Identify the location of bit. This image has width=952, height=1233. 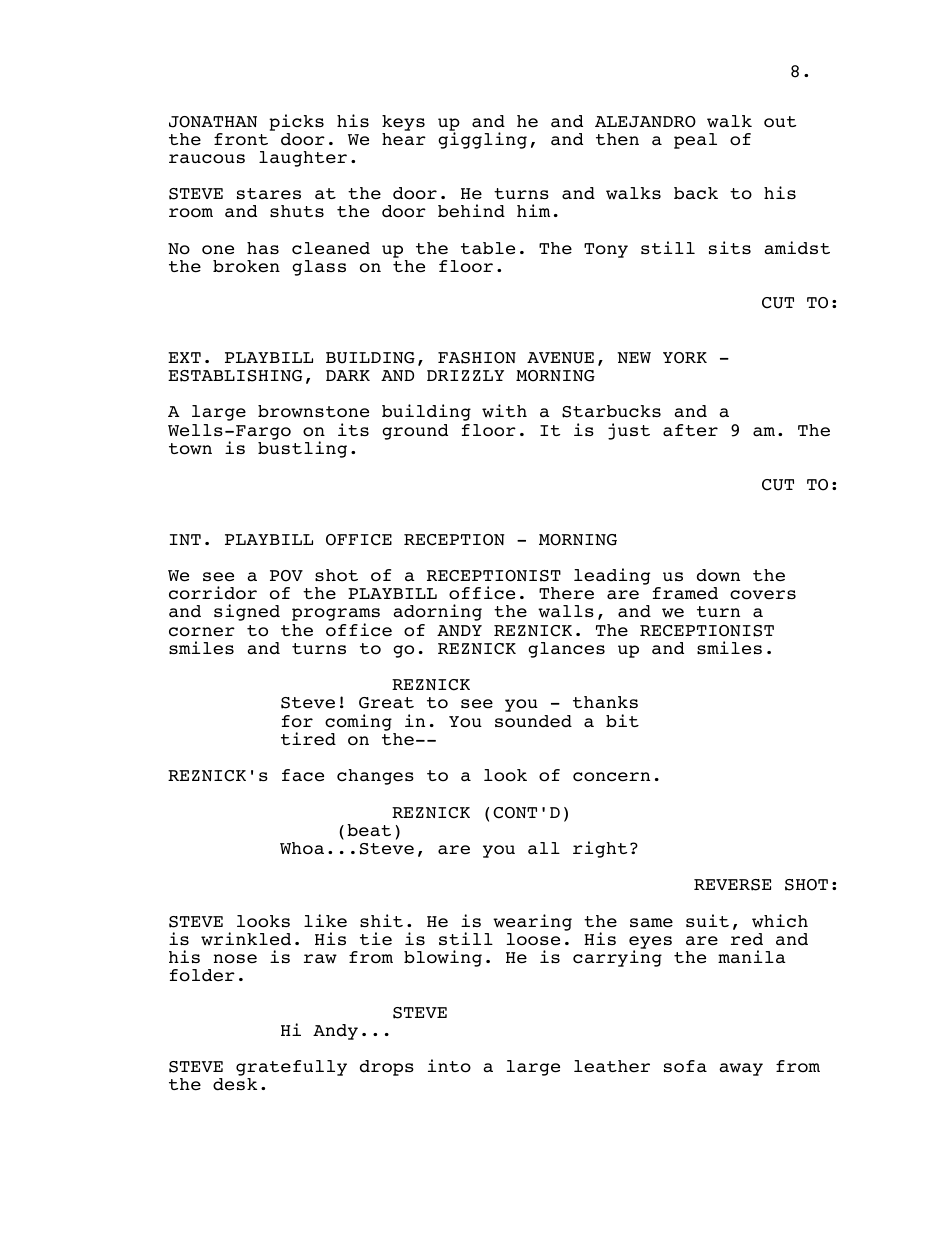
(622, 720).
